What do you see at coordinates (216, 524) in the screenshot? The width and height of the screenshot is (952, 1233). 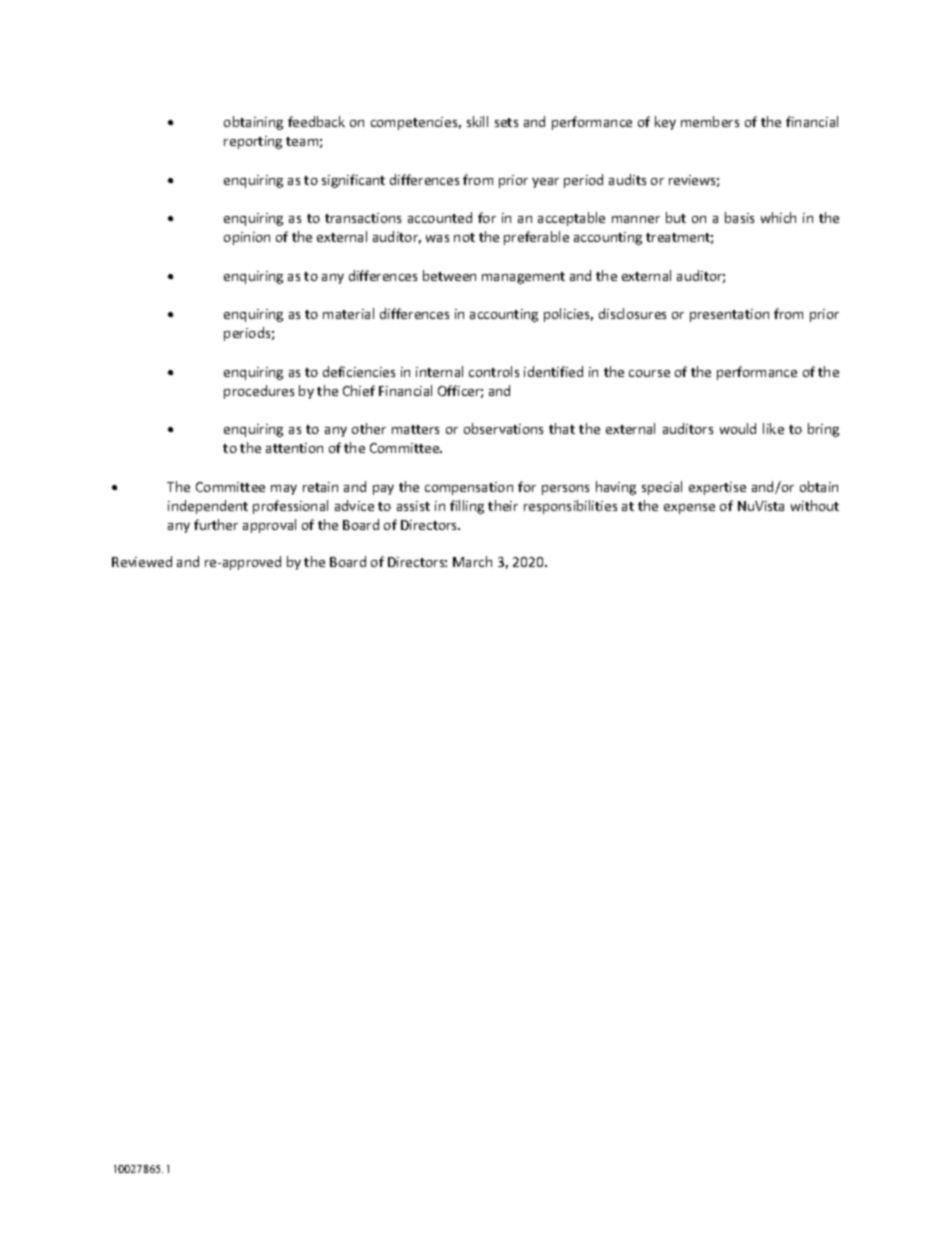 I see `further` at bounding box center [216, 524].
